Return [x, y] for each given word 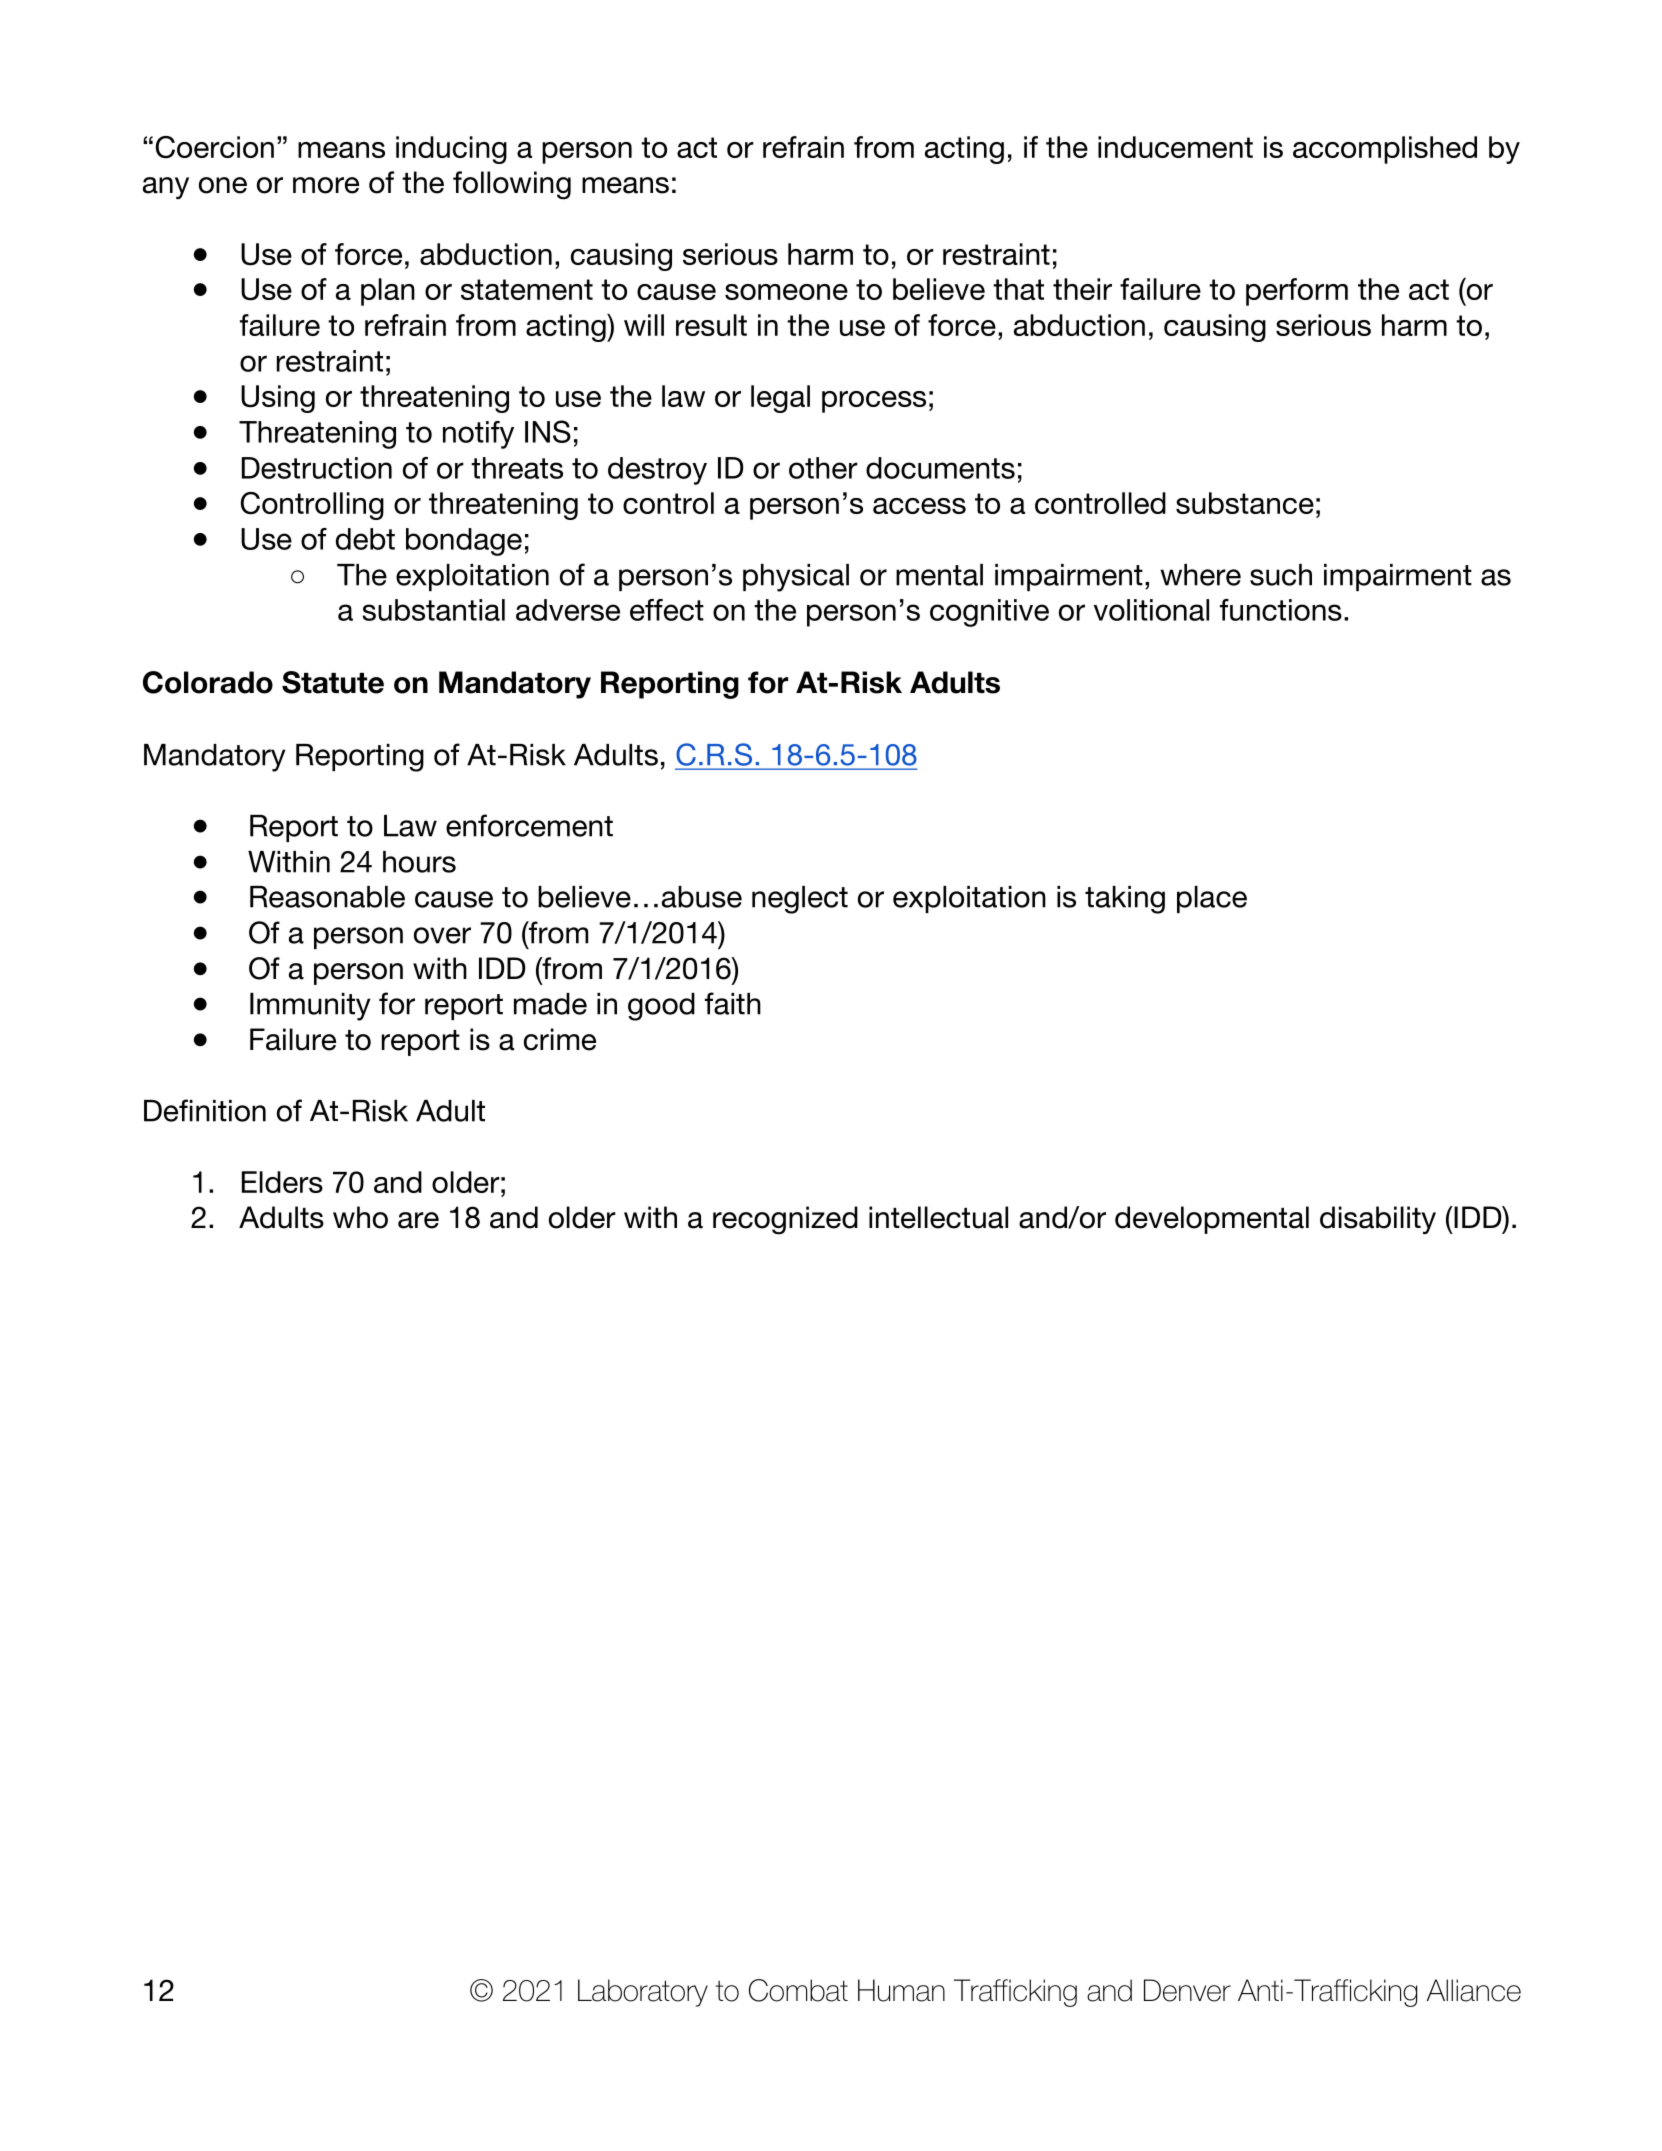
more [326, 185]
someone [786, 292]
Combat [798, 1990]
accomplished [1385, 150]
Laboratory [643, 1993]
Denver [1187, 1990]
